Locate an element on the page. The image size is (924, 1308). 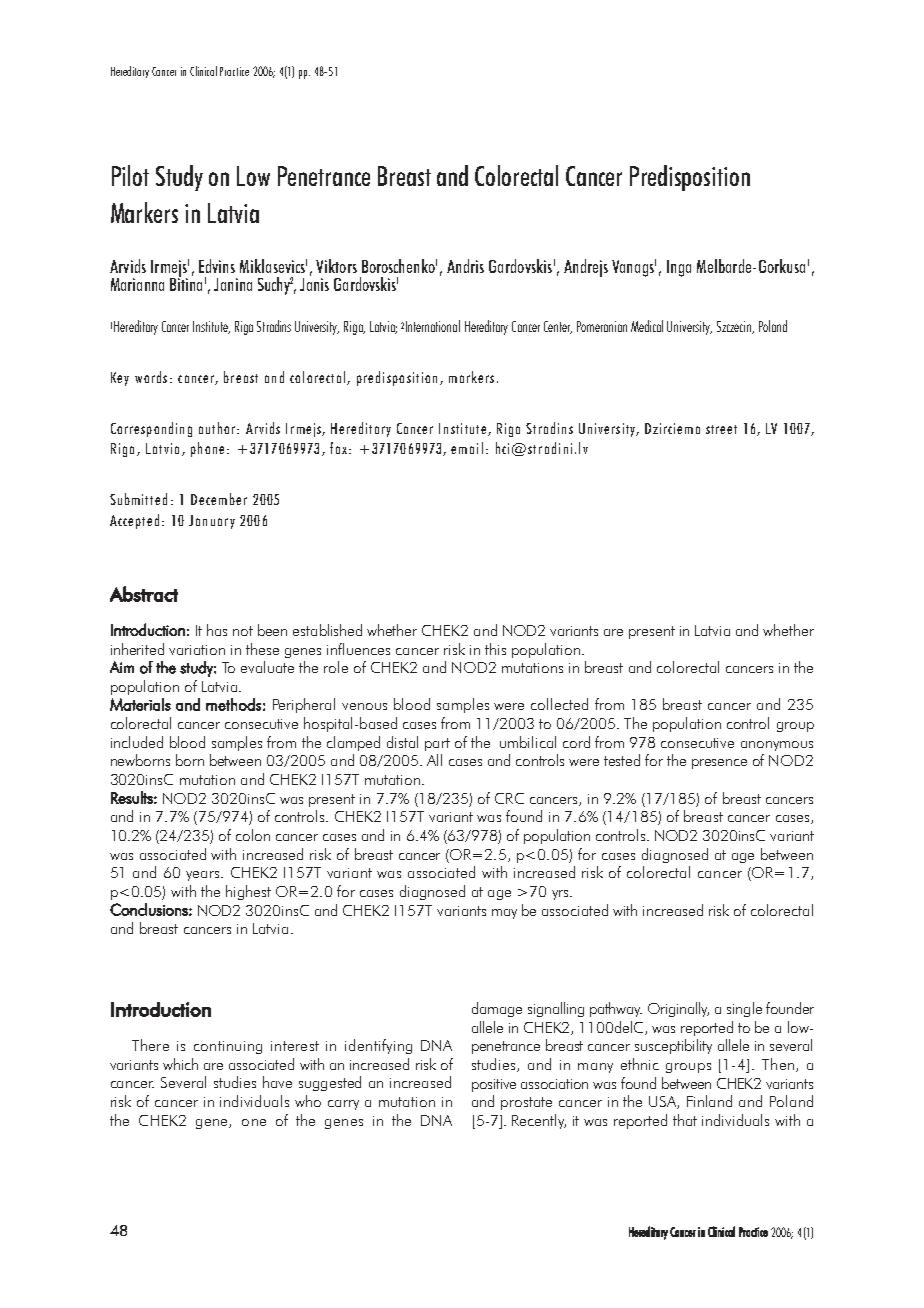
collected is located at coordinates (559, 704).
